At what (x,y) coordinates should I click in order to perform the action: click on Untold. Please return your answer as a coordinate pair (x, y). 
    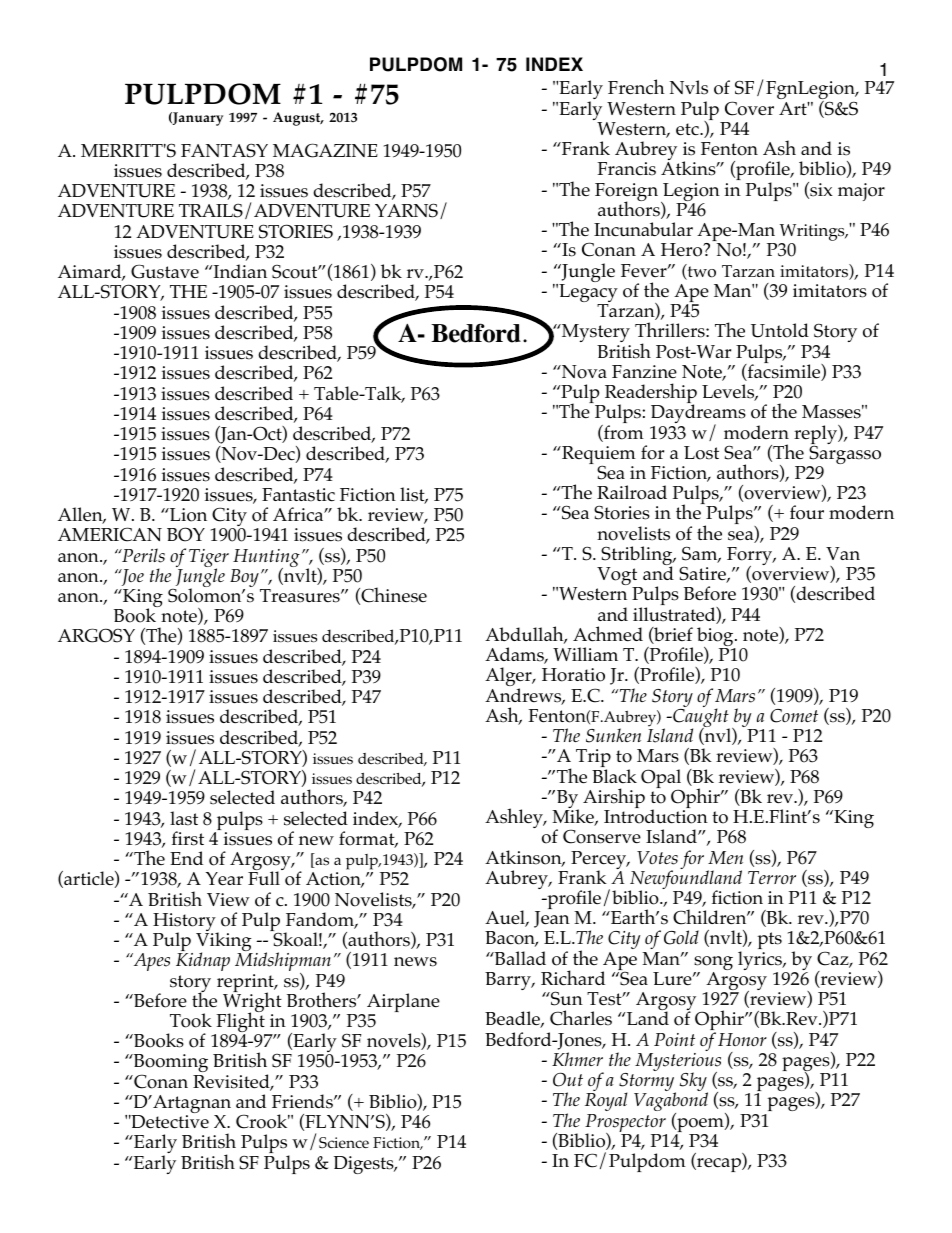
    Looking at the image, I should click on (780, 330).
